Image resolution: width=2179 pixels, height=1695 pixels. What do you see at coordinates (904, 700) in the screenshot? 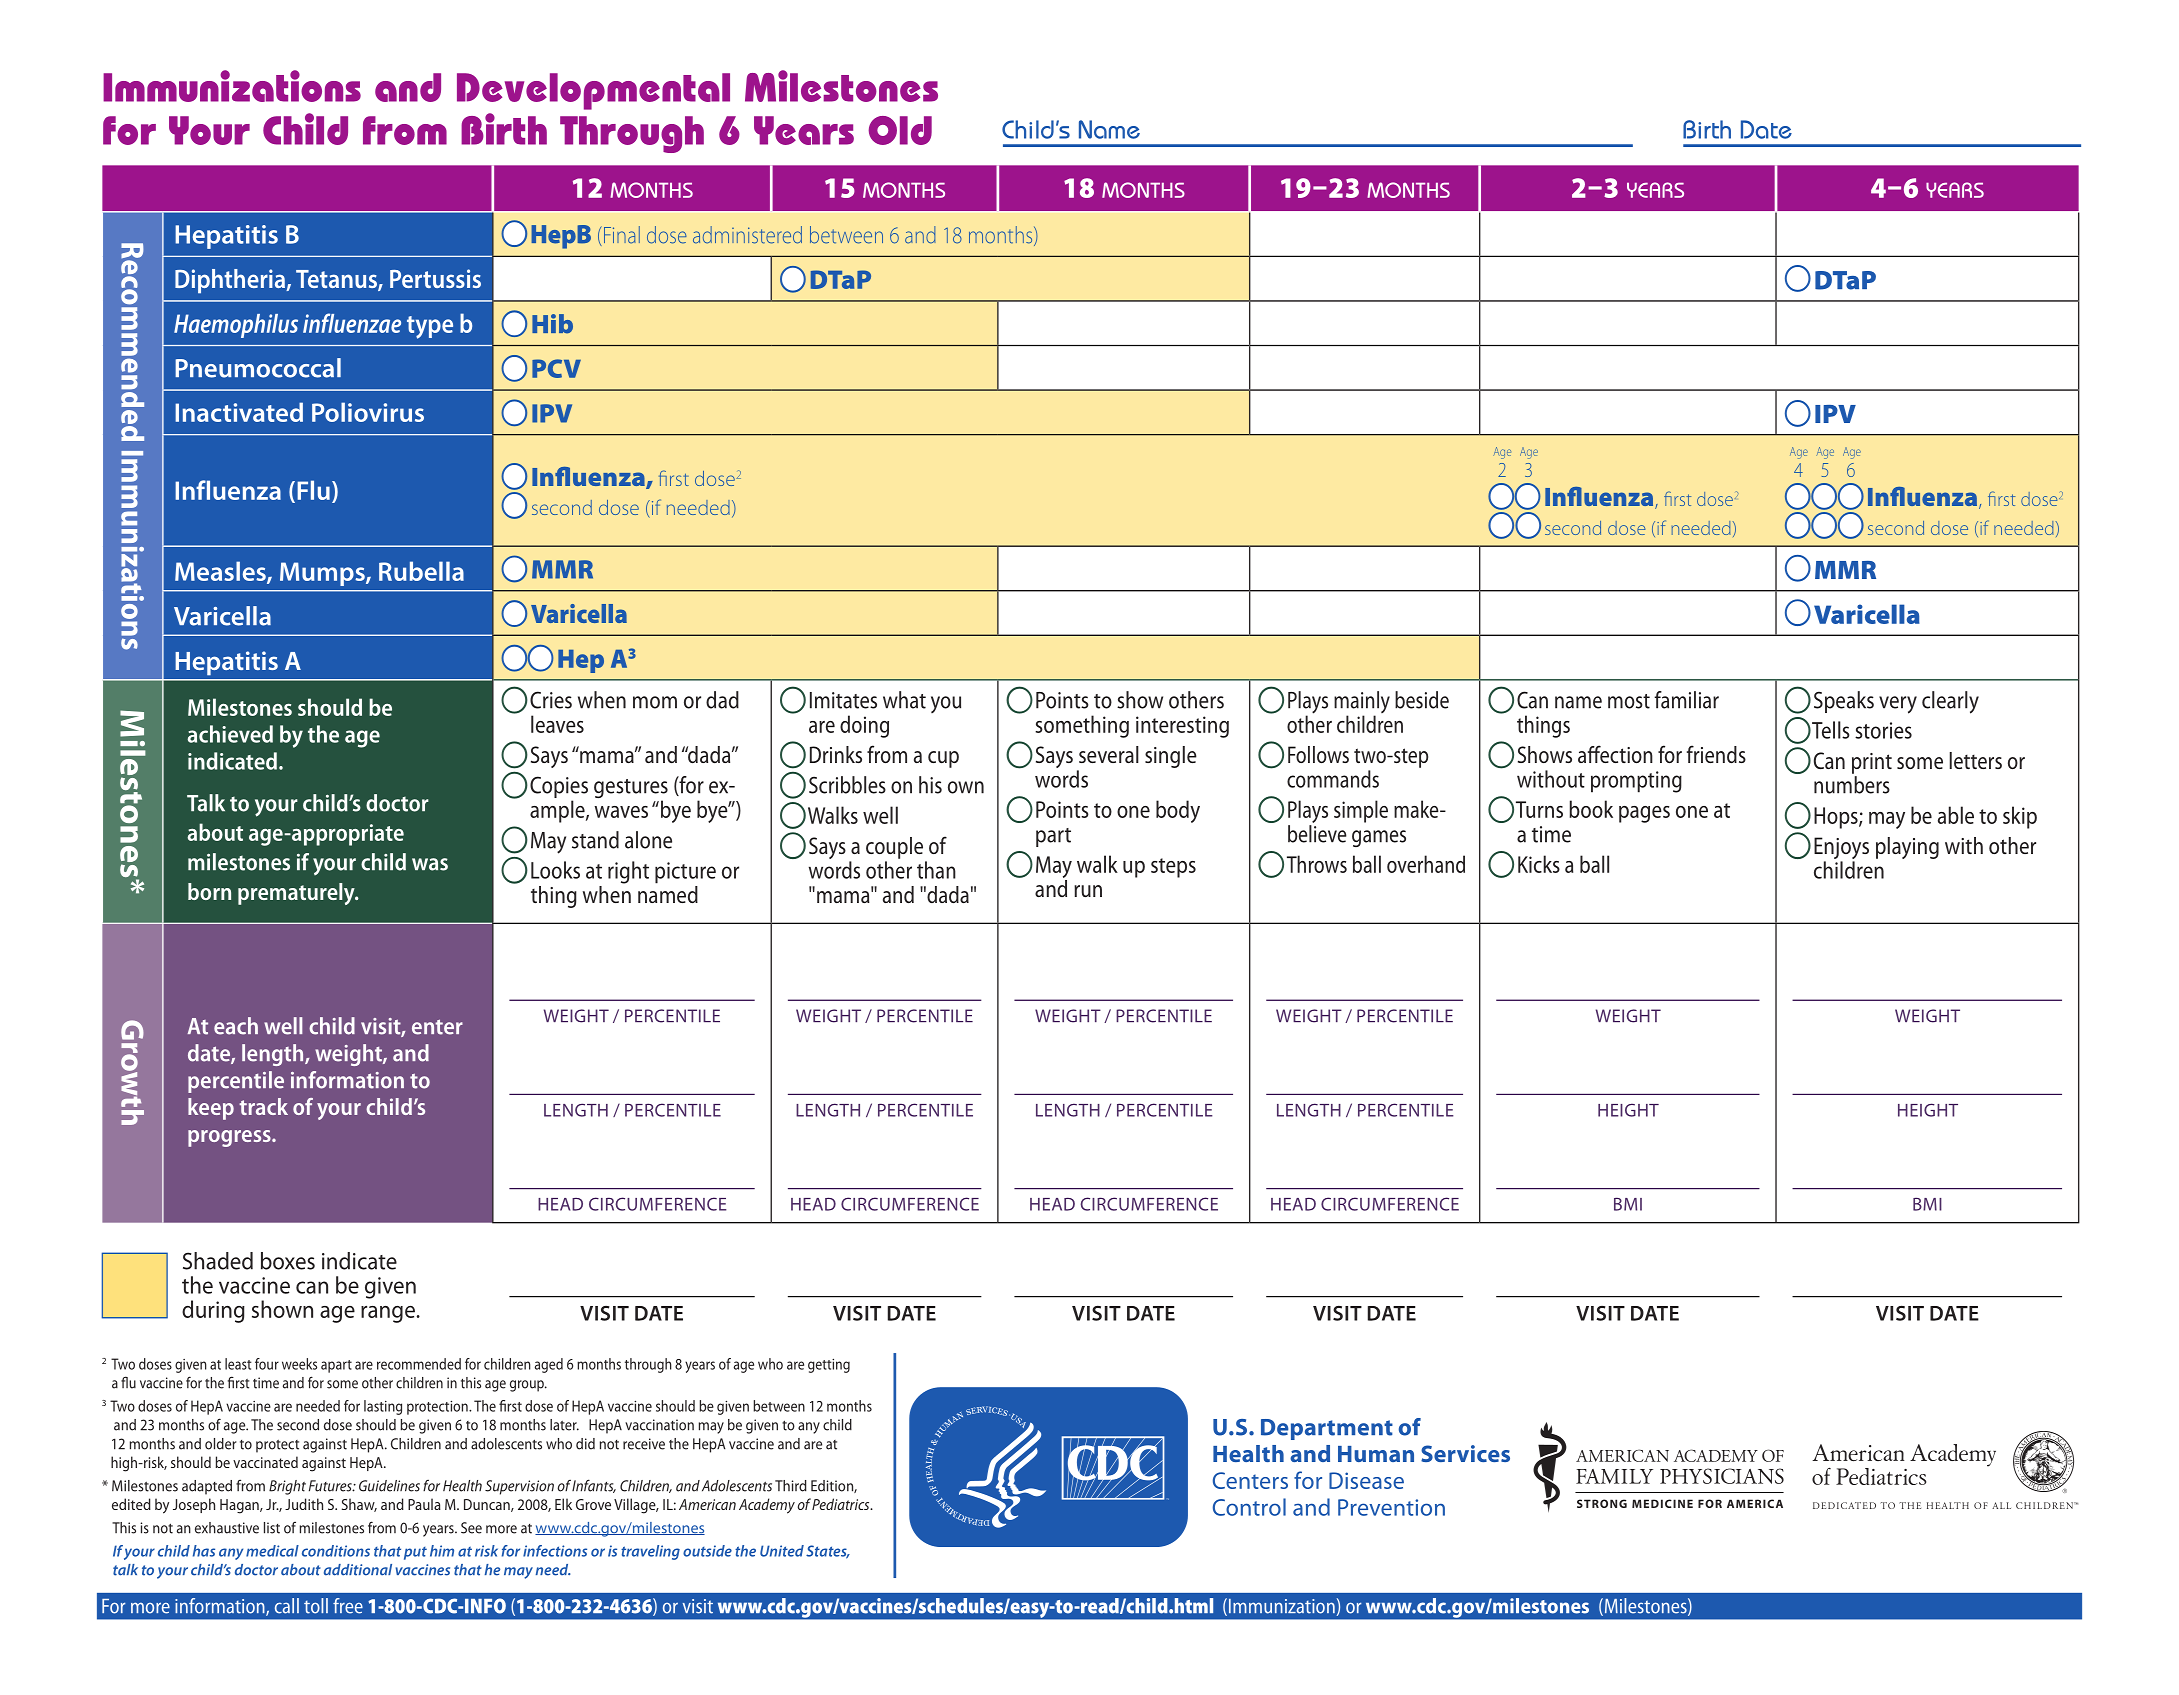
I see `what` at bounding box center [904, 700].
